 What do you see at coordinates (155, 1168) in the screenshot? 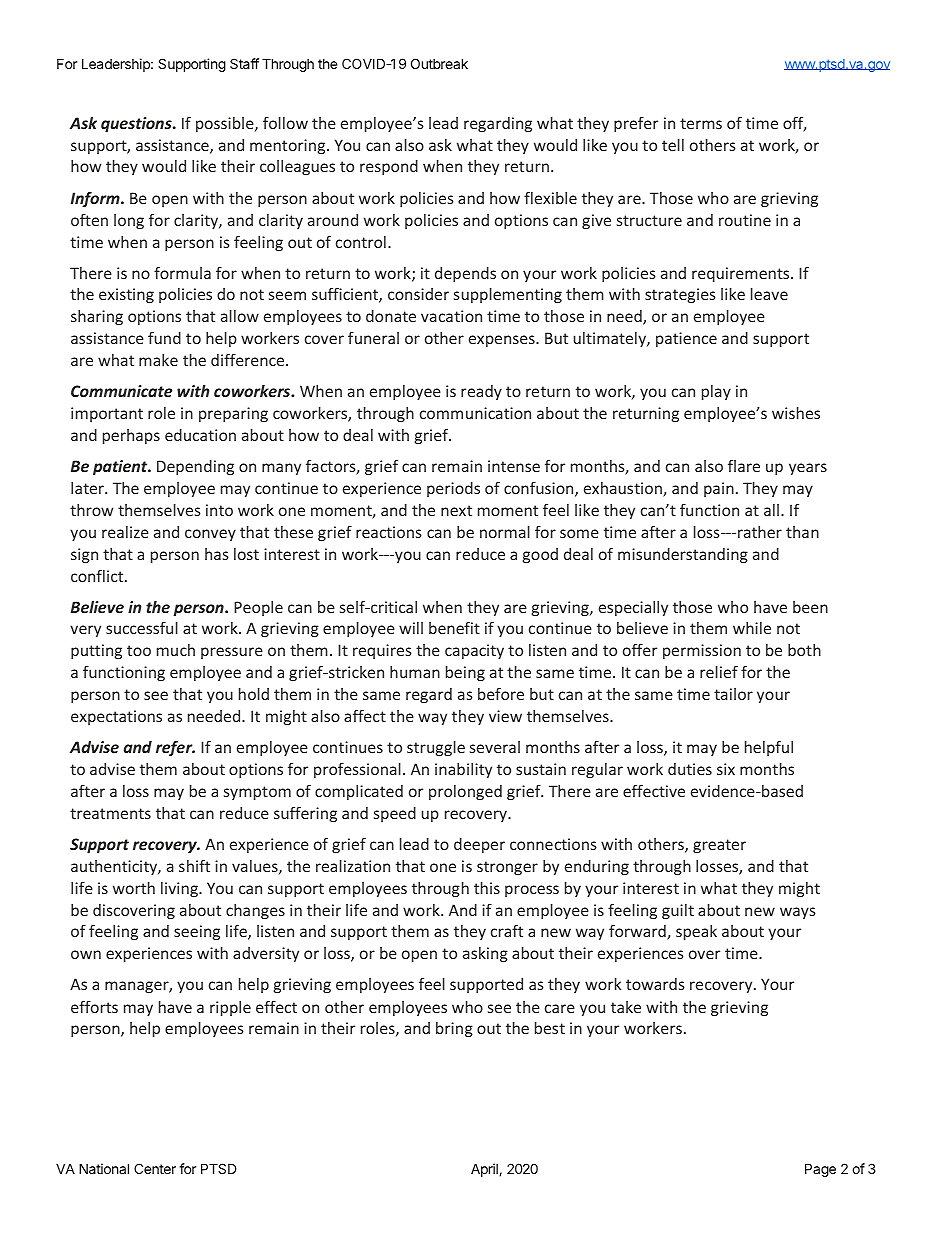
I see `Center` at bounding box center [155, 1168].
